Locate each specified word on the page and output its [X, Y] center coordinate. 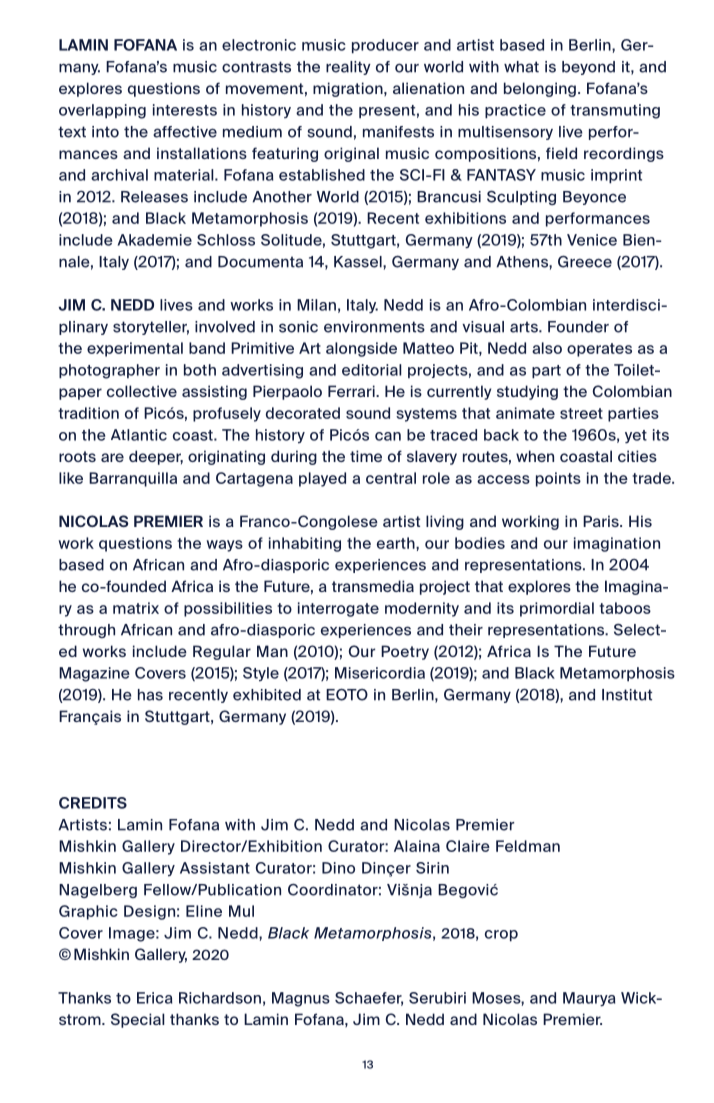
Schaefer [369, 999]
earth [397, 543]
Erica [154, 998]
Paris [602, 521]
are [112, 457]
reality [348, 68]
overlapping [102, 111]
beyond [588, 68]
